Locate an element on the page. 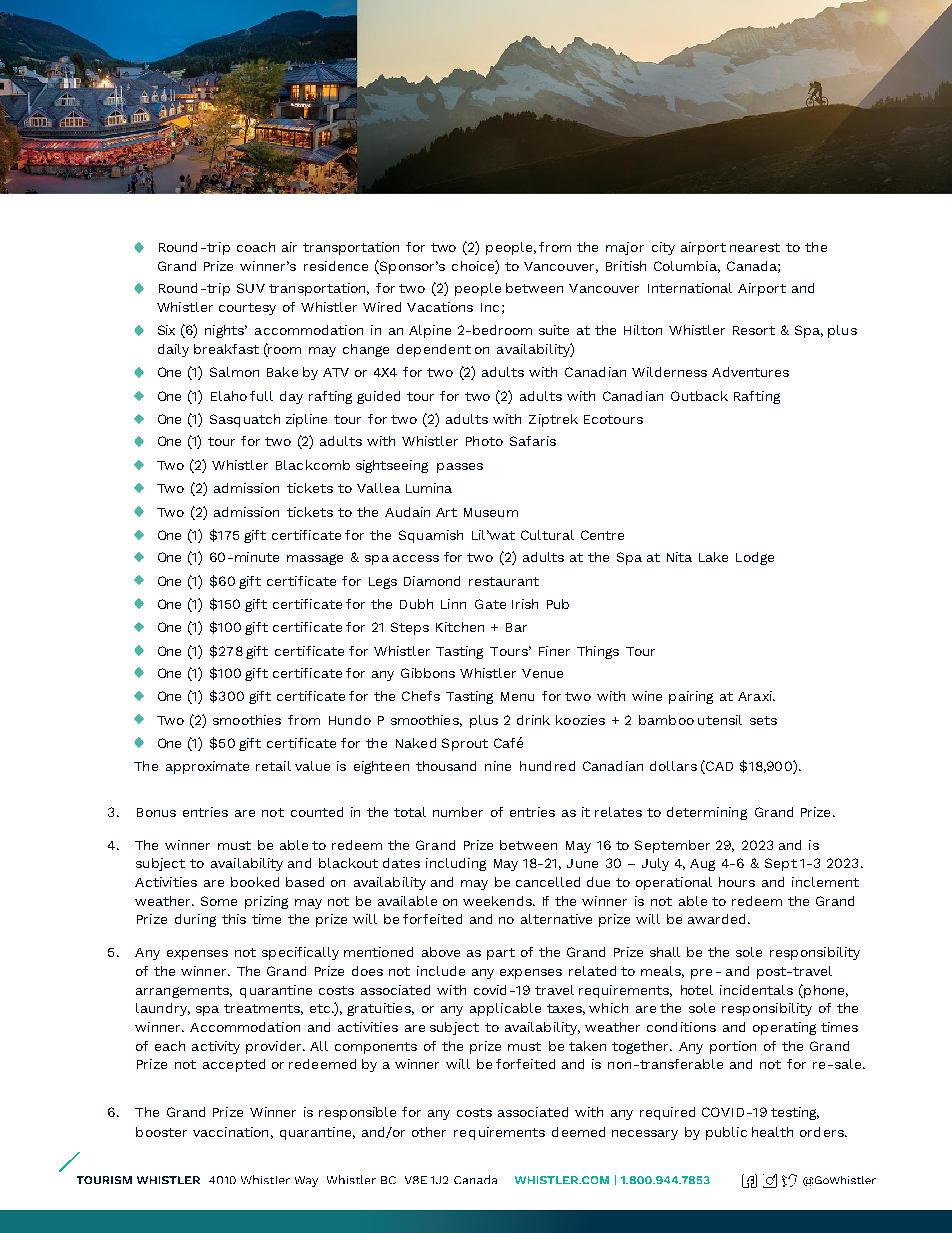  Sasquatch is located at coordinates (245, 420).
